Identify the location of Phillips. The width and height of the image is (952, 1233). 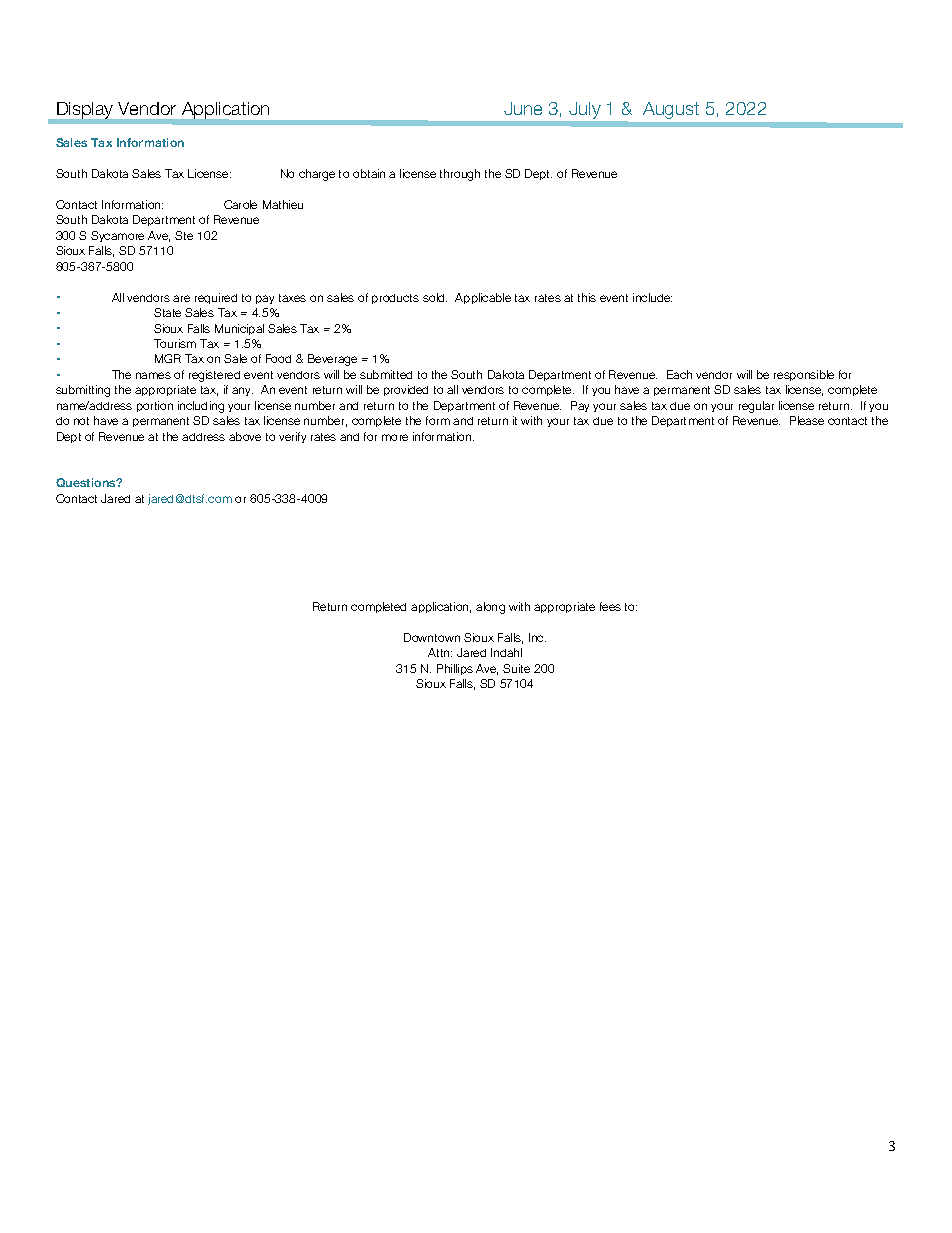
(455, 669).
